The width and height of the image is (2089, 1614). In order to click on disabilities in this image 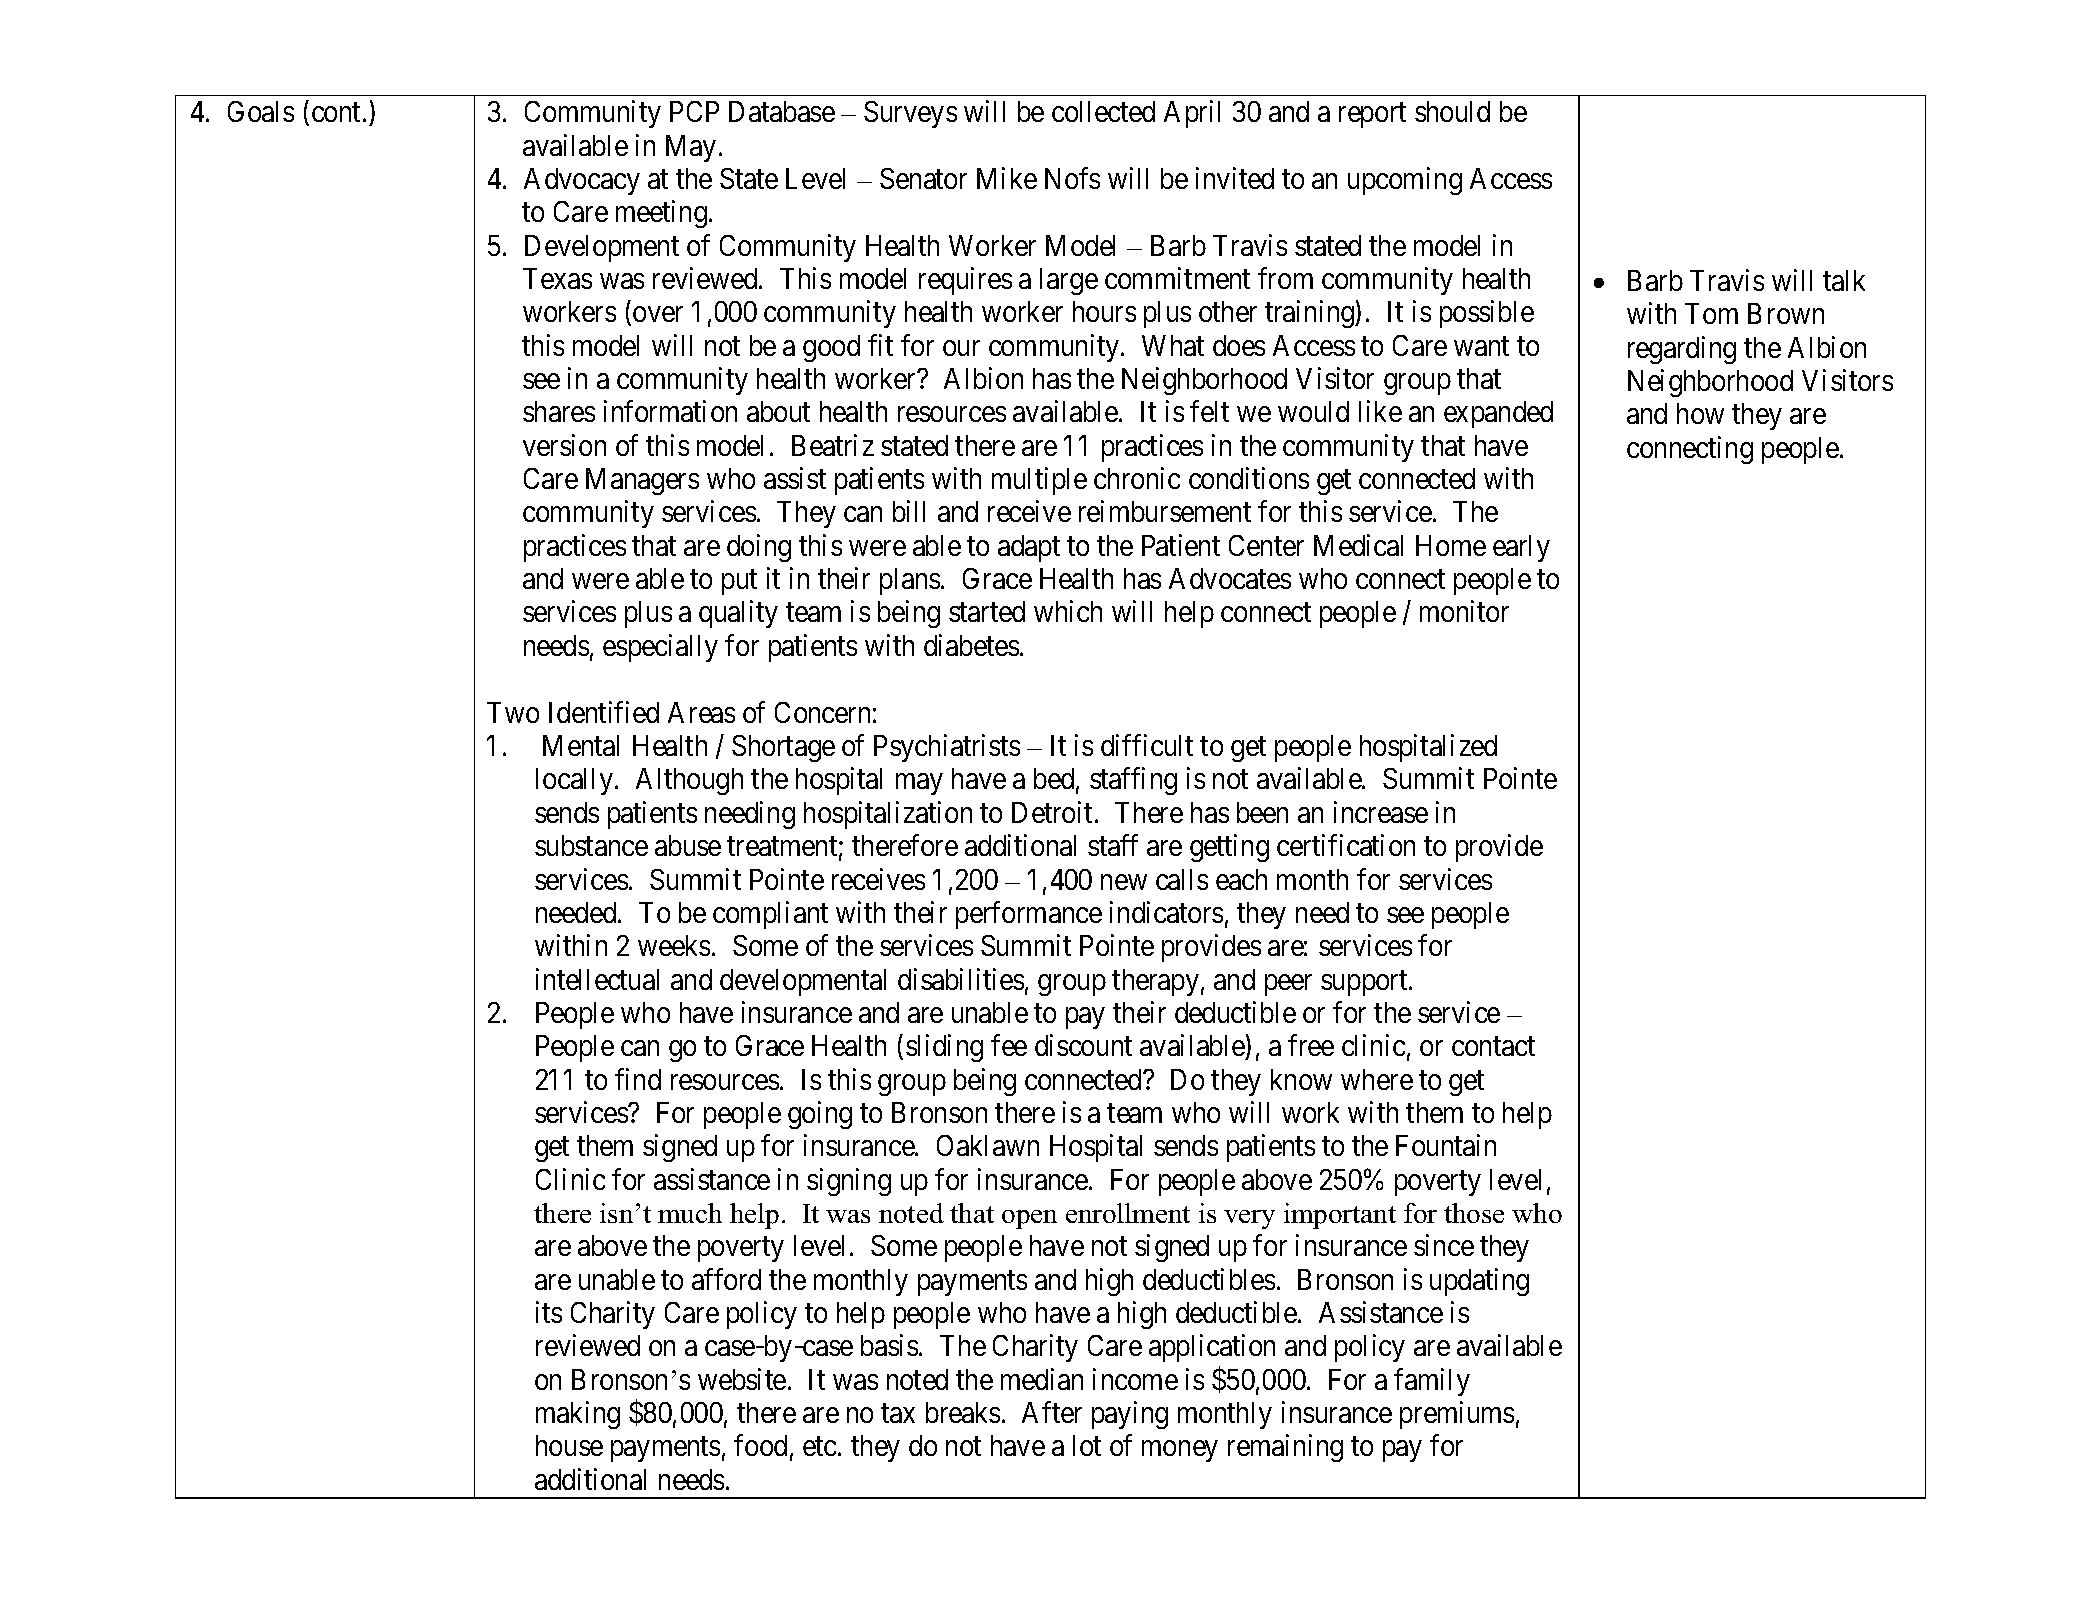, I will do `click(961, 979)`.
